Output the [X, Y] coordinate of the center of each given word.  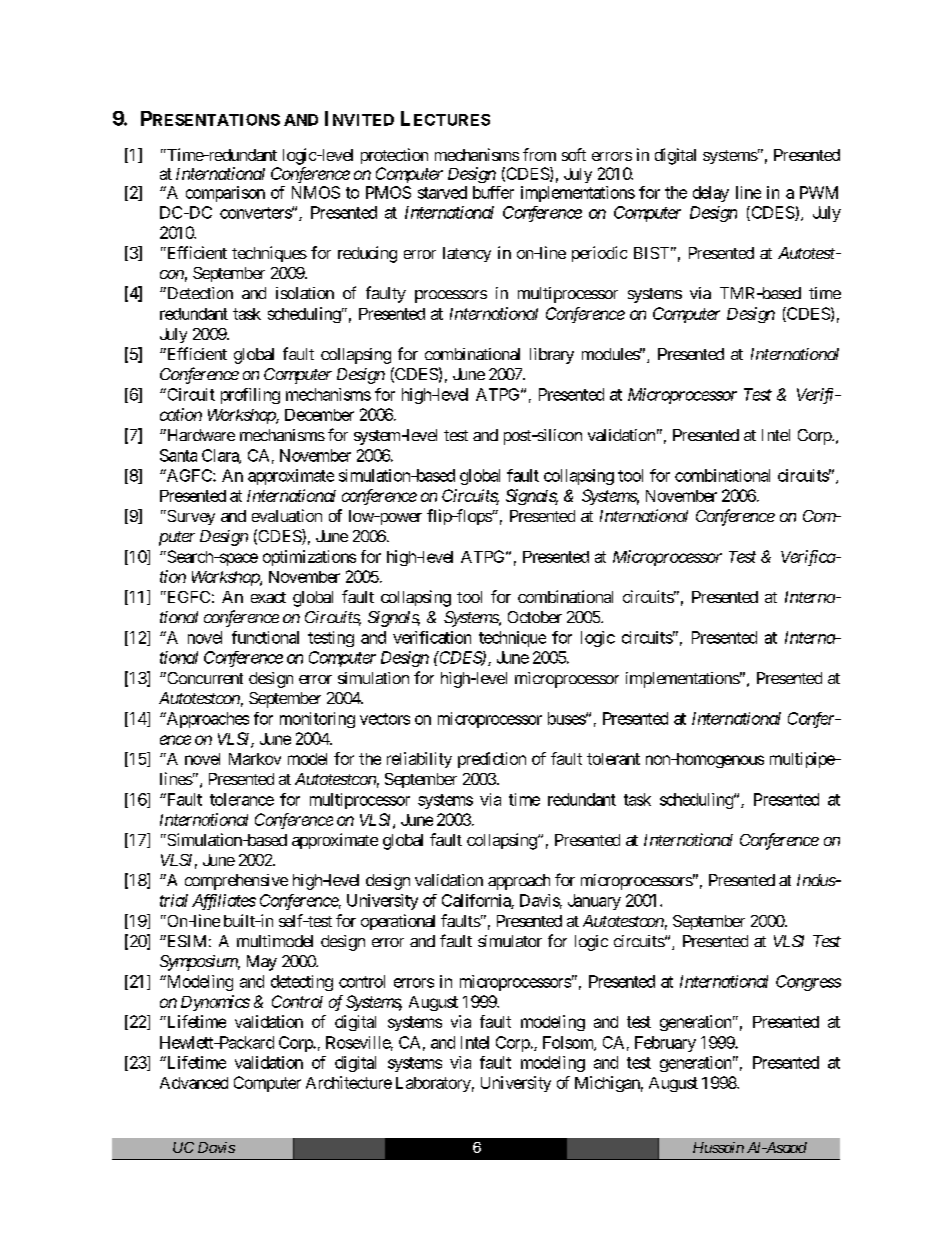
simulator [510, 941]
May [262, 963]
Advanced [194, 1083]
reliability [419, 760]
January [594, 902]
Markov [255, 759]
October [535, 617]
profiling [250, 396]
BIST [651, 253]
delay [711, 194]
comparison [225, 194]
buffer [493, 192]
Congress [808, 983]
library [552, 356]
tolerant [613, 759]
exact [268, 597]
